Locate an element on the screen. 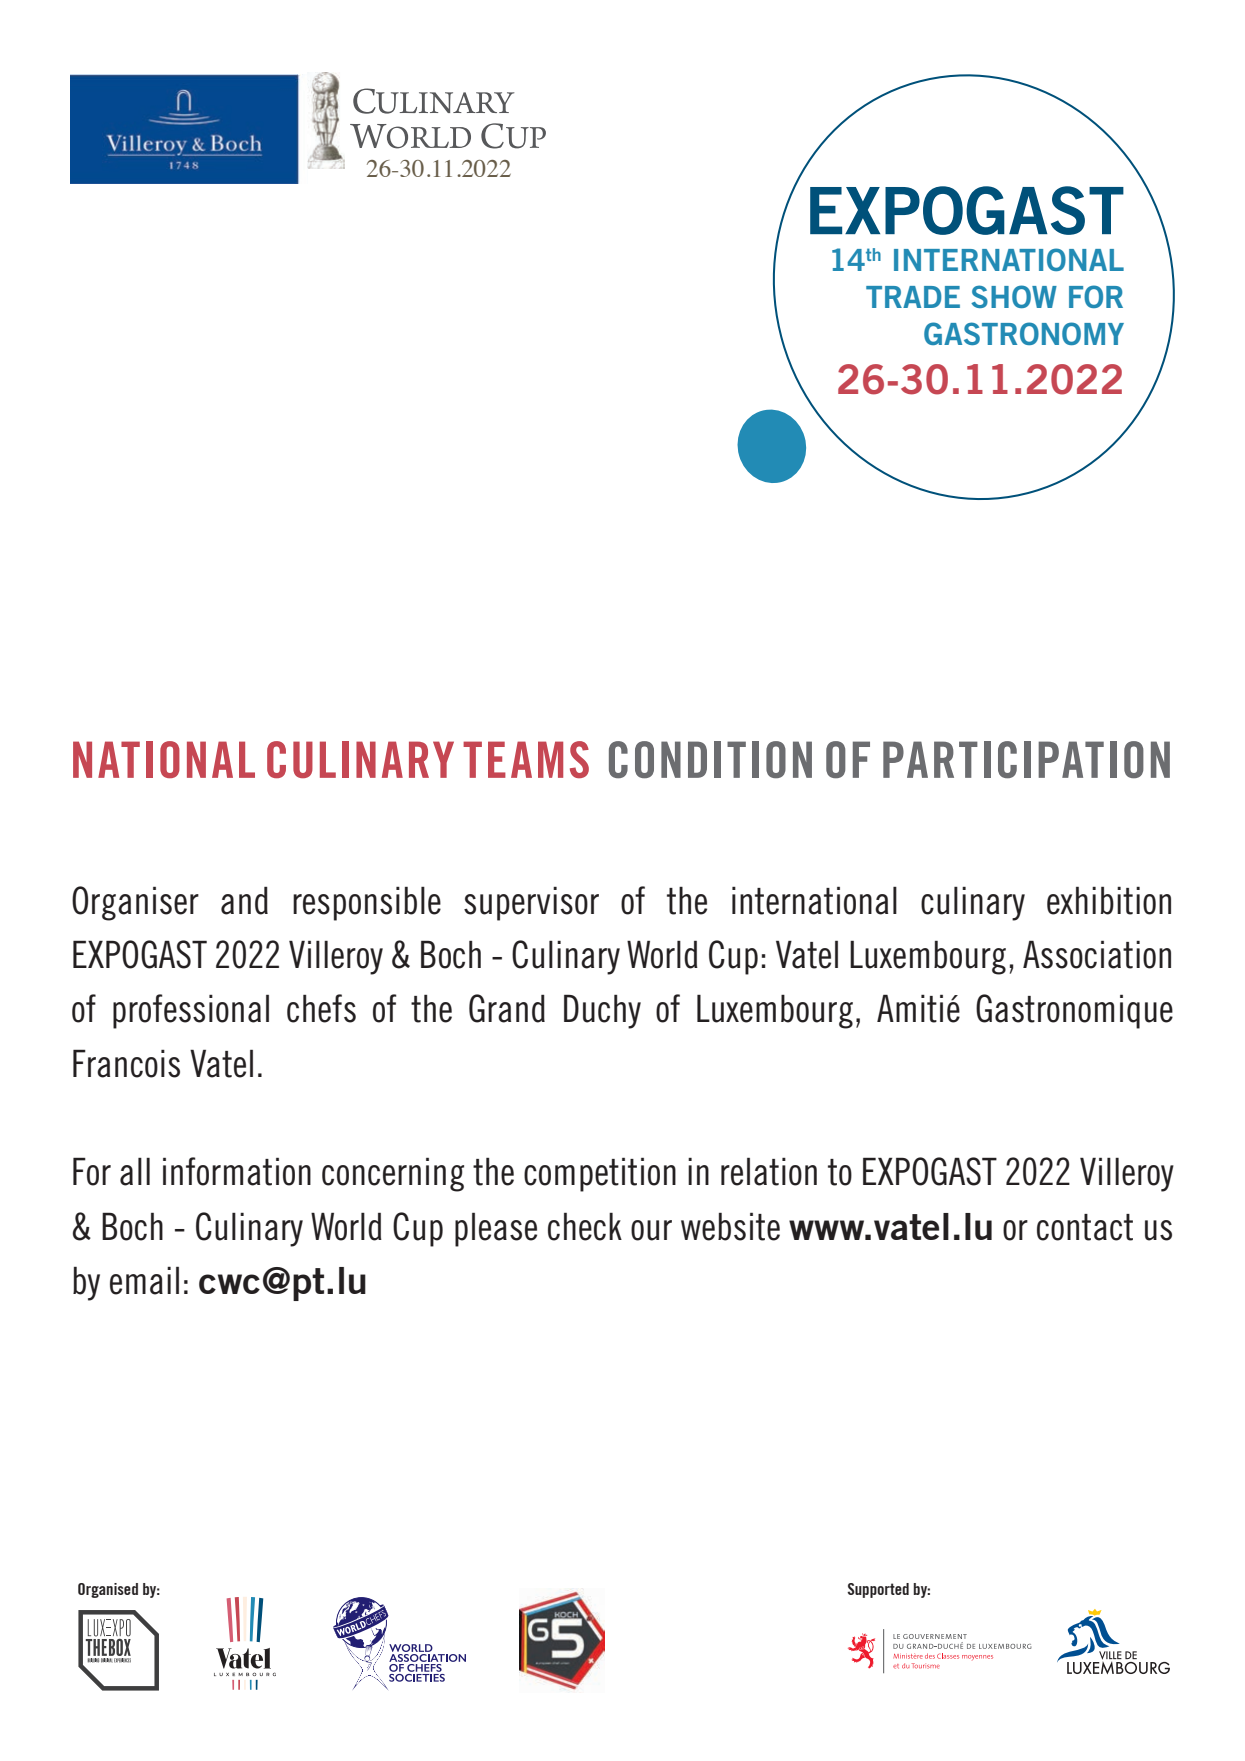 The height and width of the screenshot is (1761, 1245). Organiser is located at coordinates (135, 903).
